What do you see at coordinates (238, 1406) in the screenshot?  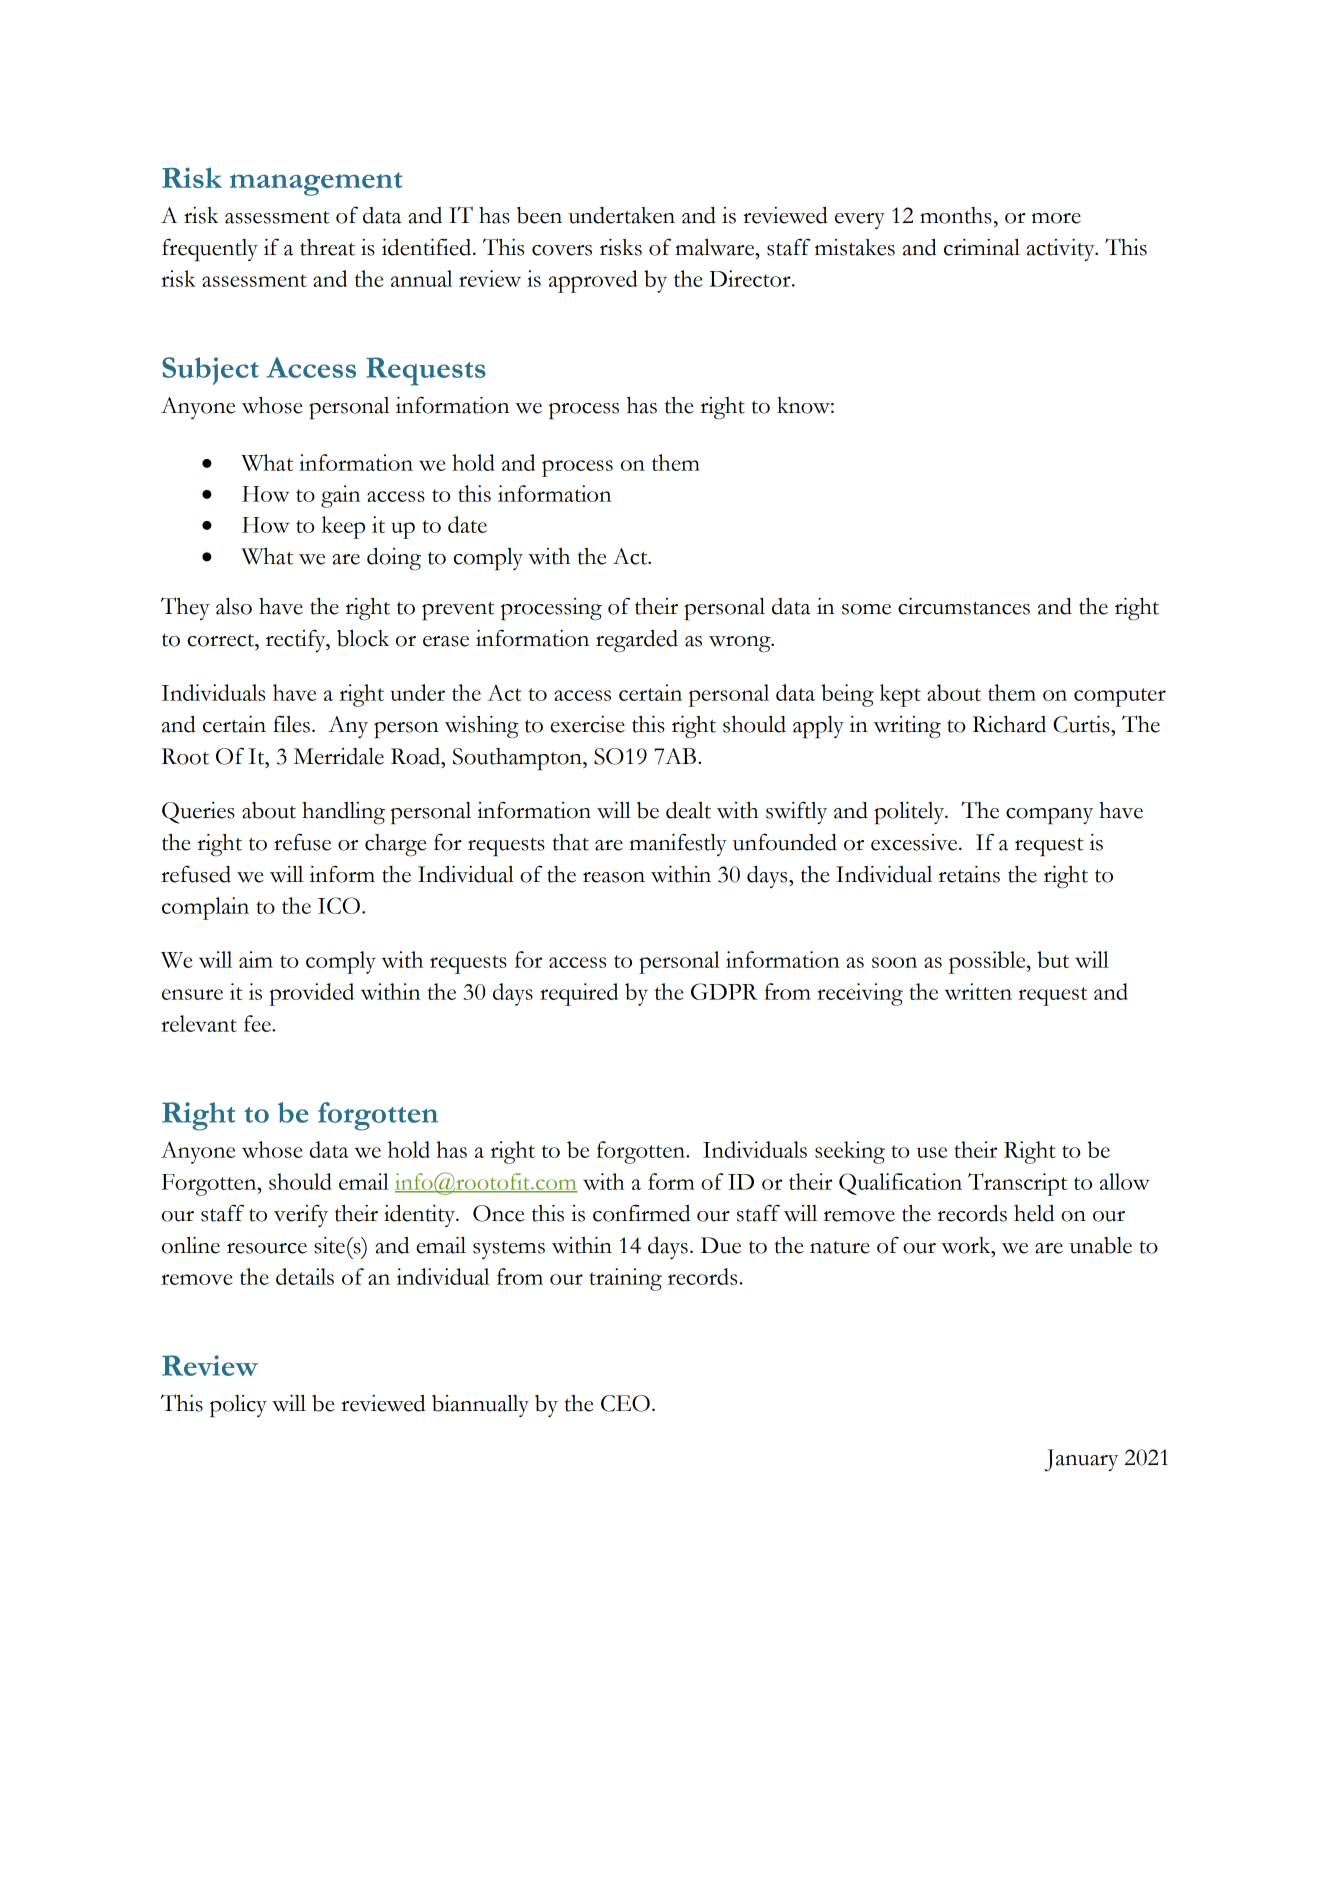 I see `policy` at bounding box center [238, 1406].
